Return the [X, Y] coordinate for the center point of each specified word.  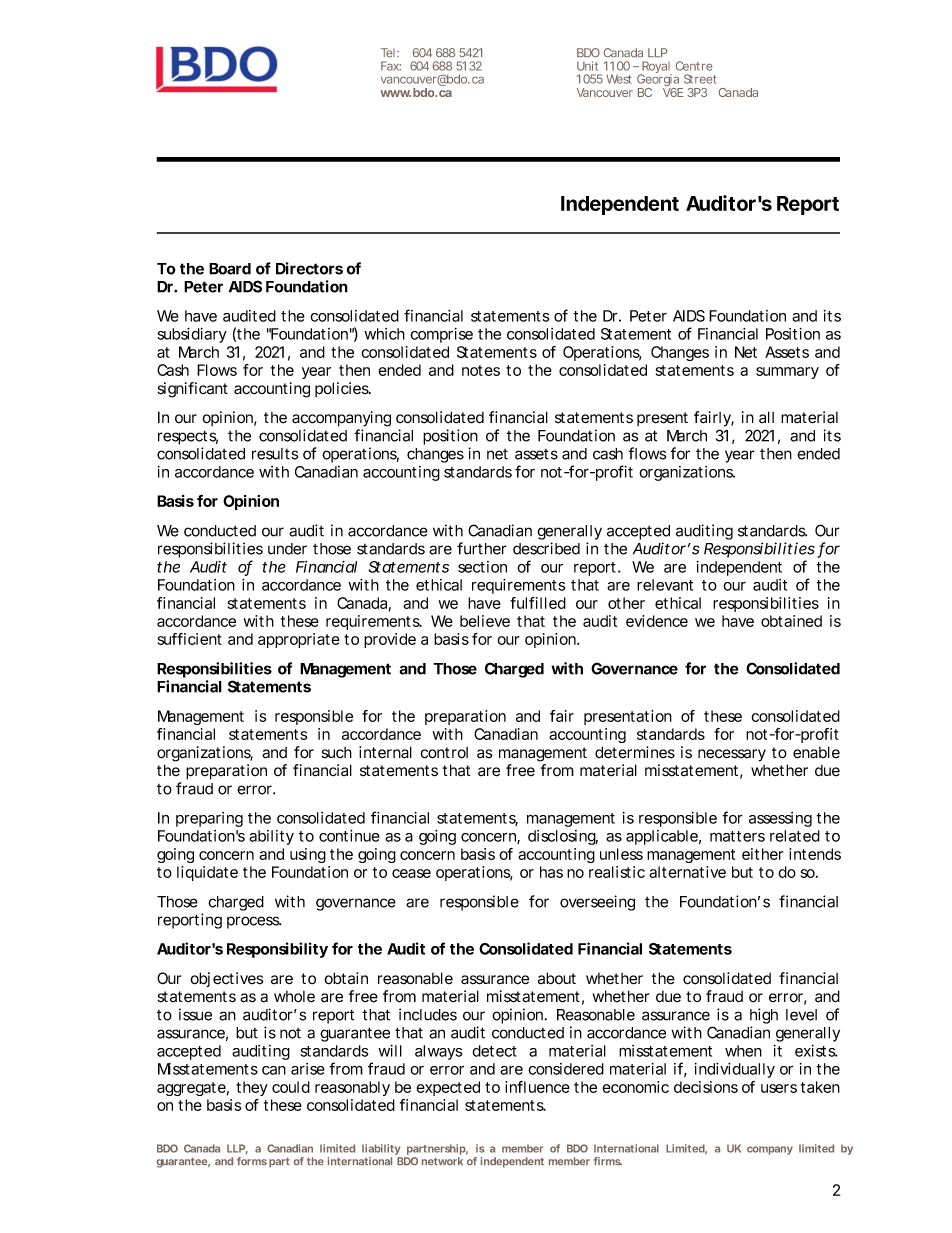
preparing [209, 819]
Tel [388, 53]
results [275, 454]
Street [700, 79]
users [779, 1088]
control [444, 753]
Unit [587, 66]
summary [787, 373]
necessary [732, 755]
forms [252, 1161]
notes [481, 370]
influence [537, 1087]
